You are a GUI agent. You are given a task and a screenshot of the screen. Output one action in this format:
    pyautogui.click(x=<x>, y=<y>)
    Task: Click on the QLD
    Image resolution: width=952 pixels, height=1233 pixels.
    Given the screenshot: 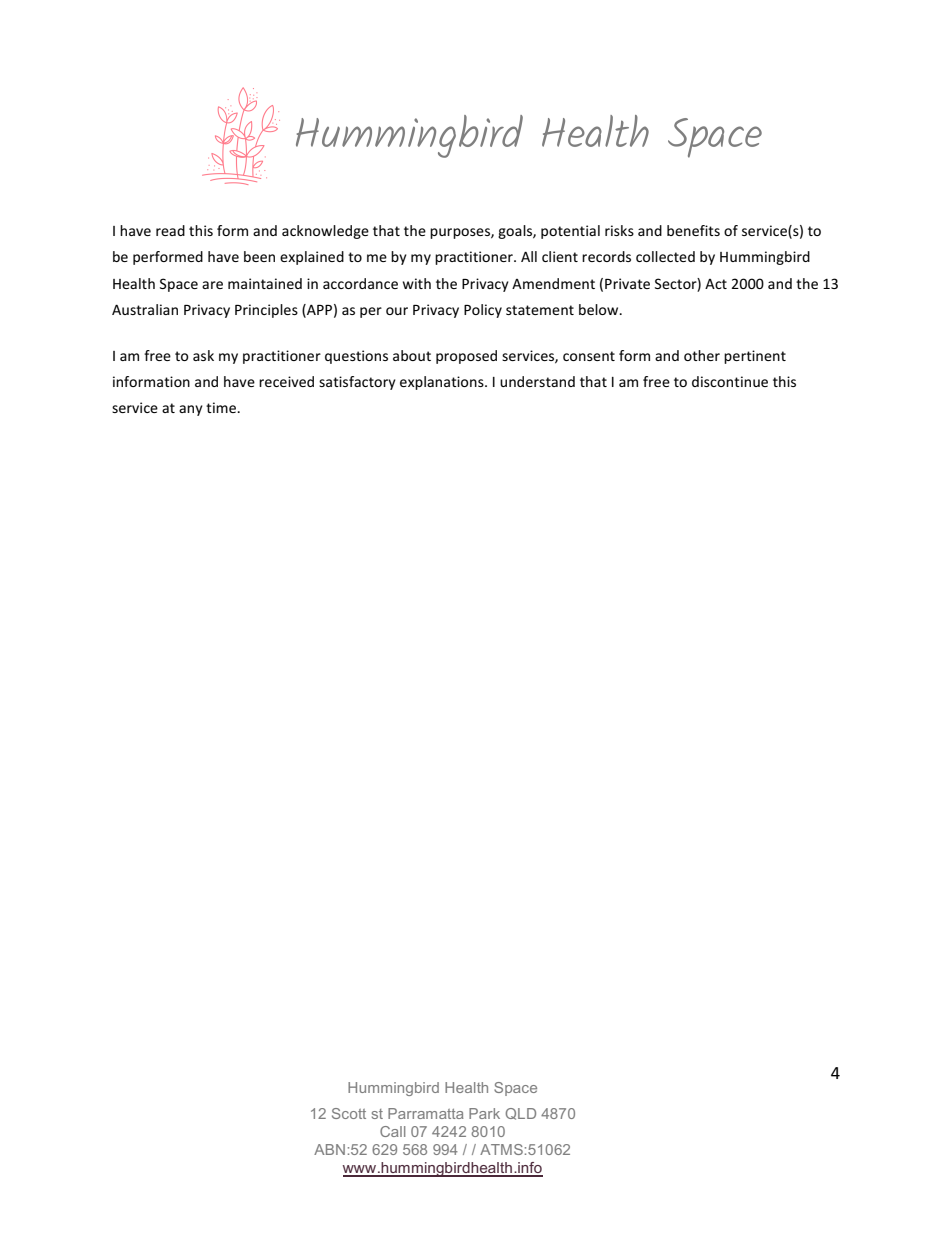 What is the action you would take?
    pyautogui.click(x=520, y=1114)
